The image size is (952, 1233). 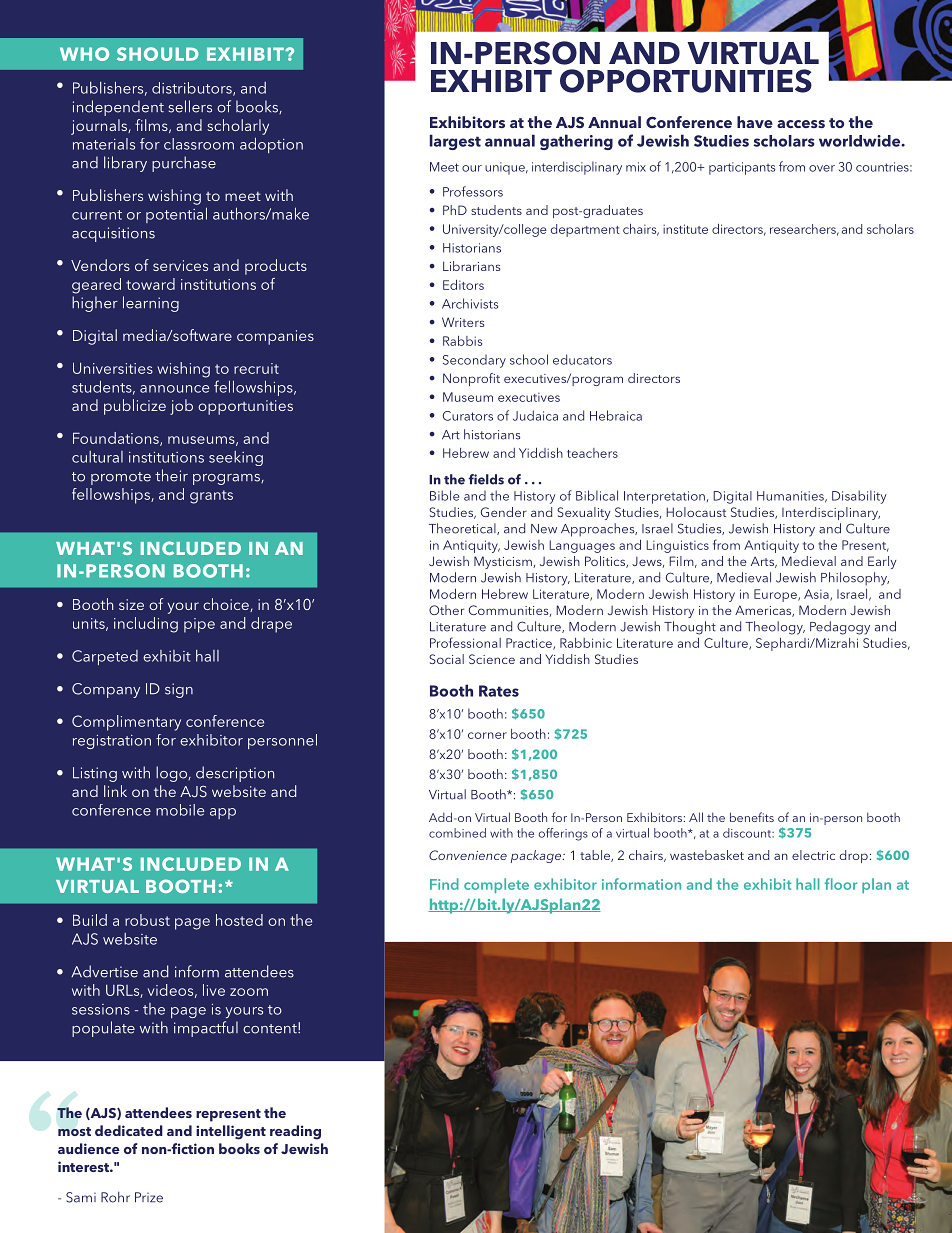 I want to click on Theology, so click(x=775, y=628).
